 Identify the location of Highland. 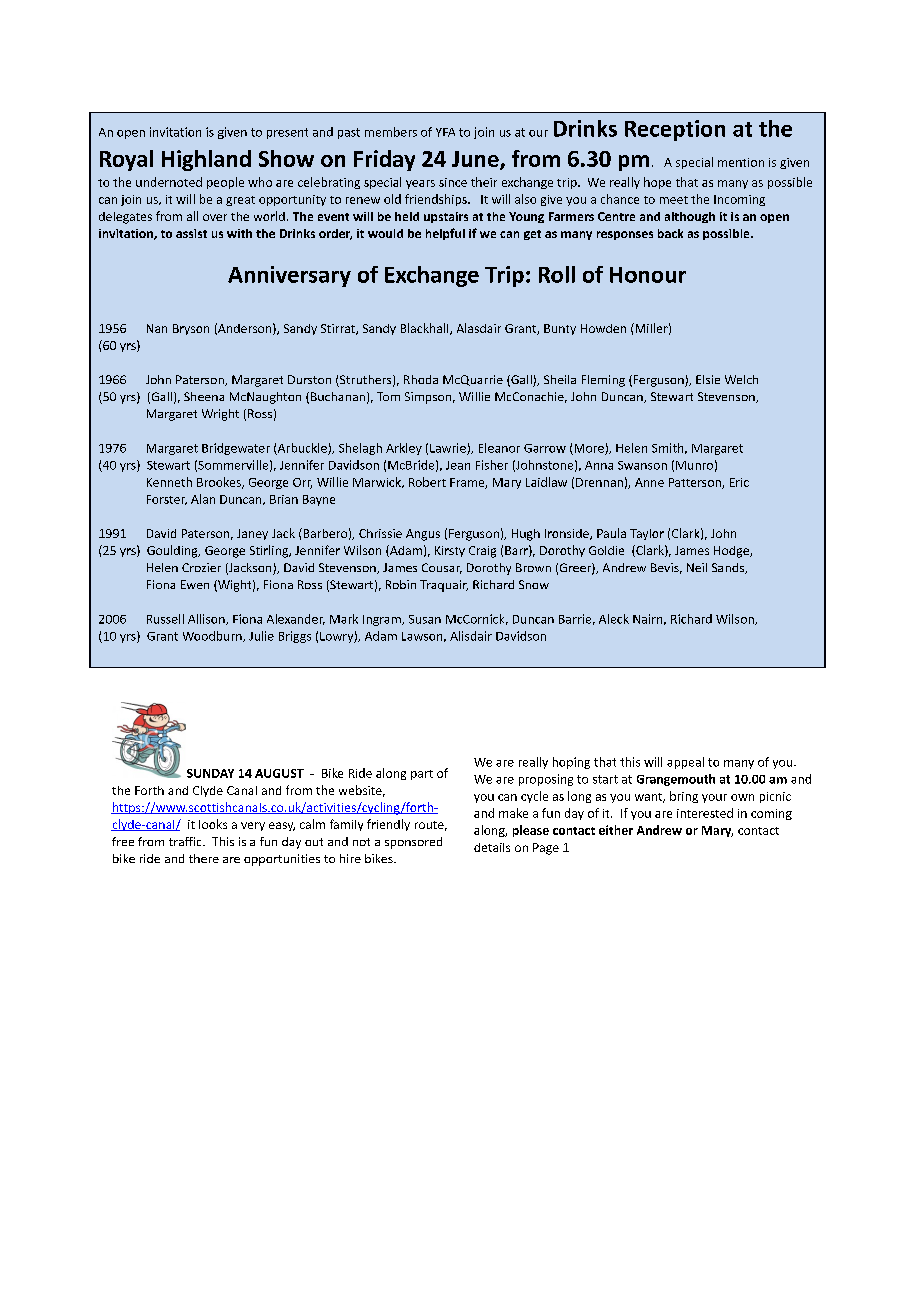
(206, 160).
